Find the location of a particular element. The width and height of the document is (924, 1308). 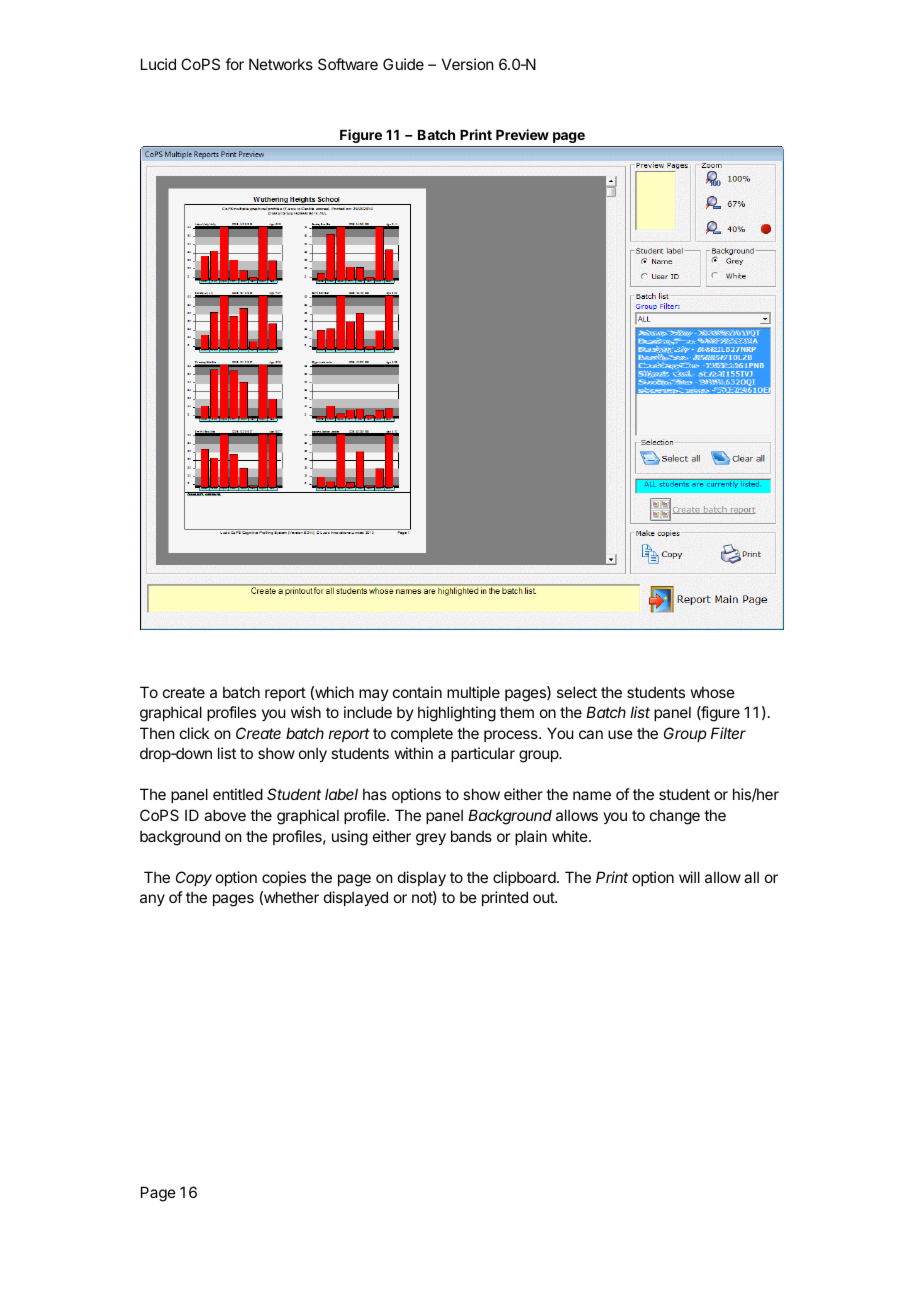

Copy is located at coordinates (194, 878).
